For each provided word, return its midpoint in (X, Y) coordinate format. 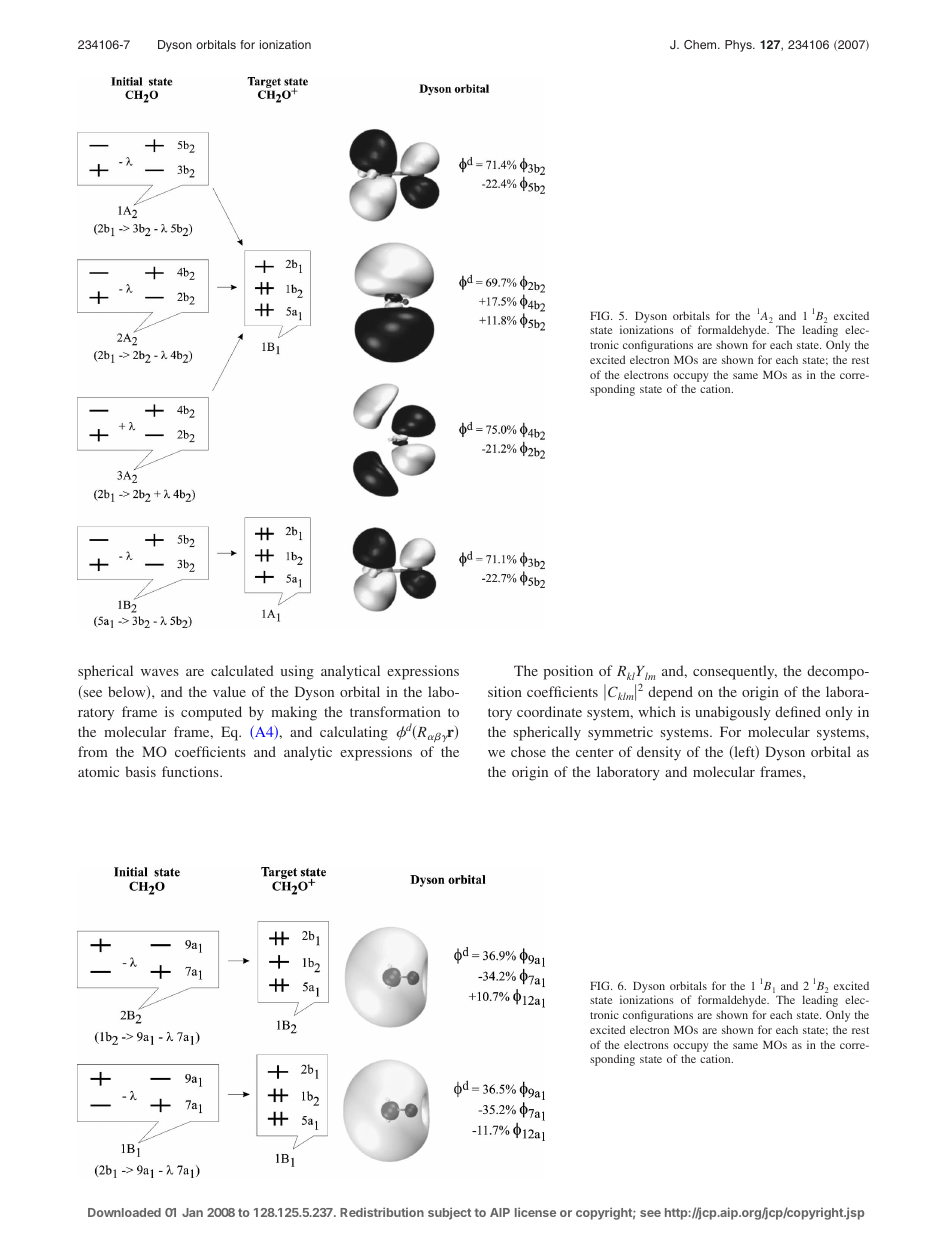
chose (528, 751)
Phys (739, 46)
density (659, 753)
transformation (395, 711)
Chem (701, 45)
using (297, 672)
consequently (735, 672)
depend (670, 693)
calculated (242, 670)
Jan (192, 1212)
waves (160, 672)
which (657, 711)
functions (191, 771)
